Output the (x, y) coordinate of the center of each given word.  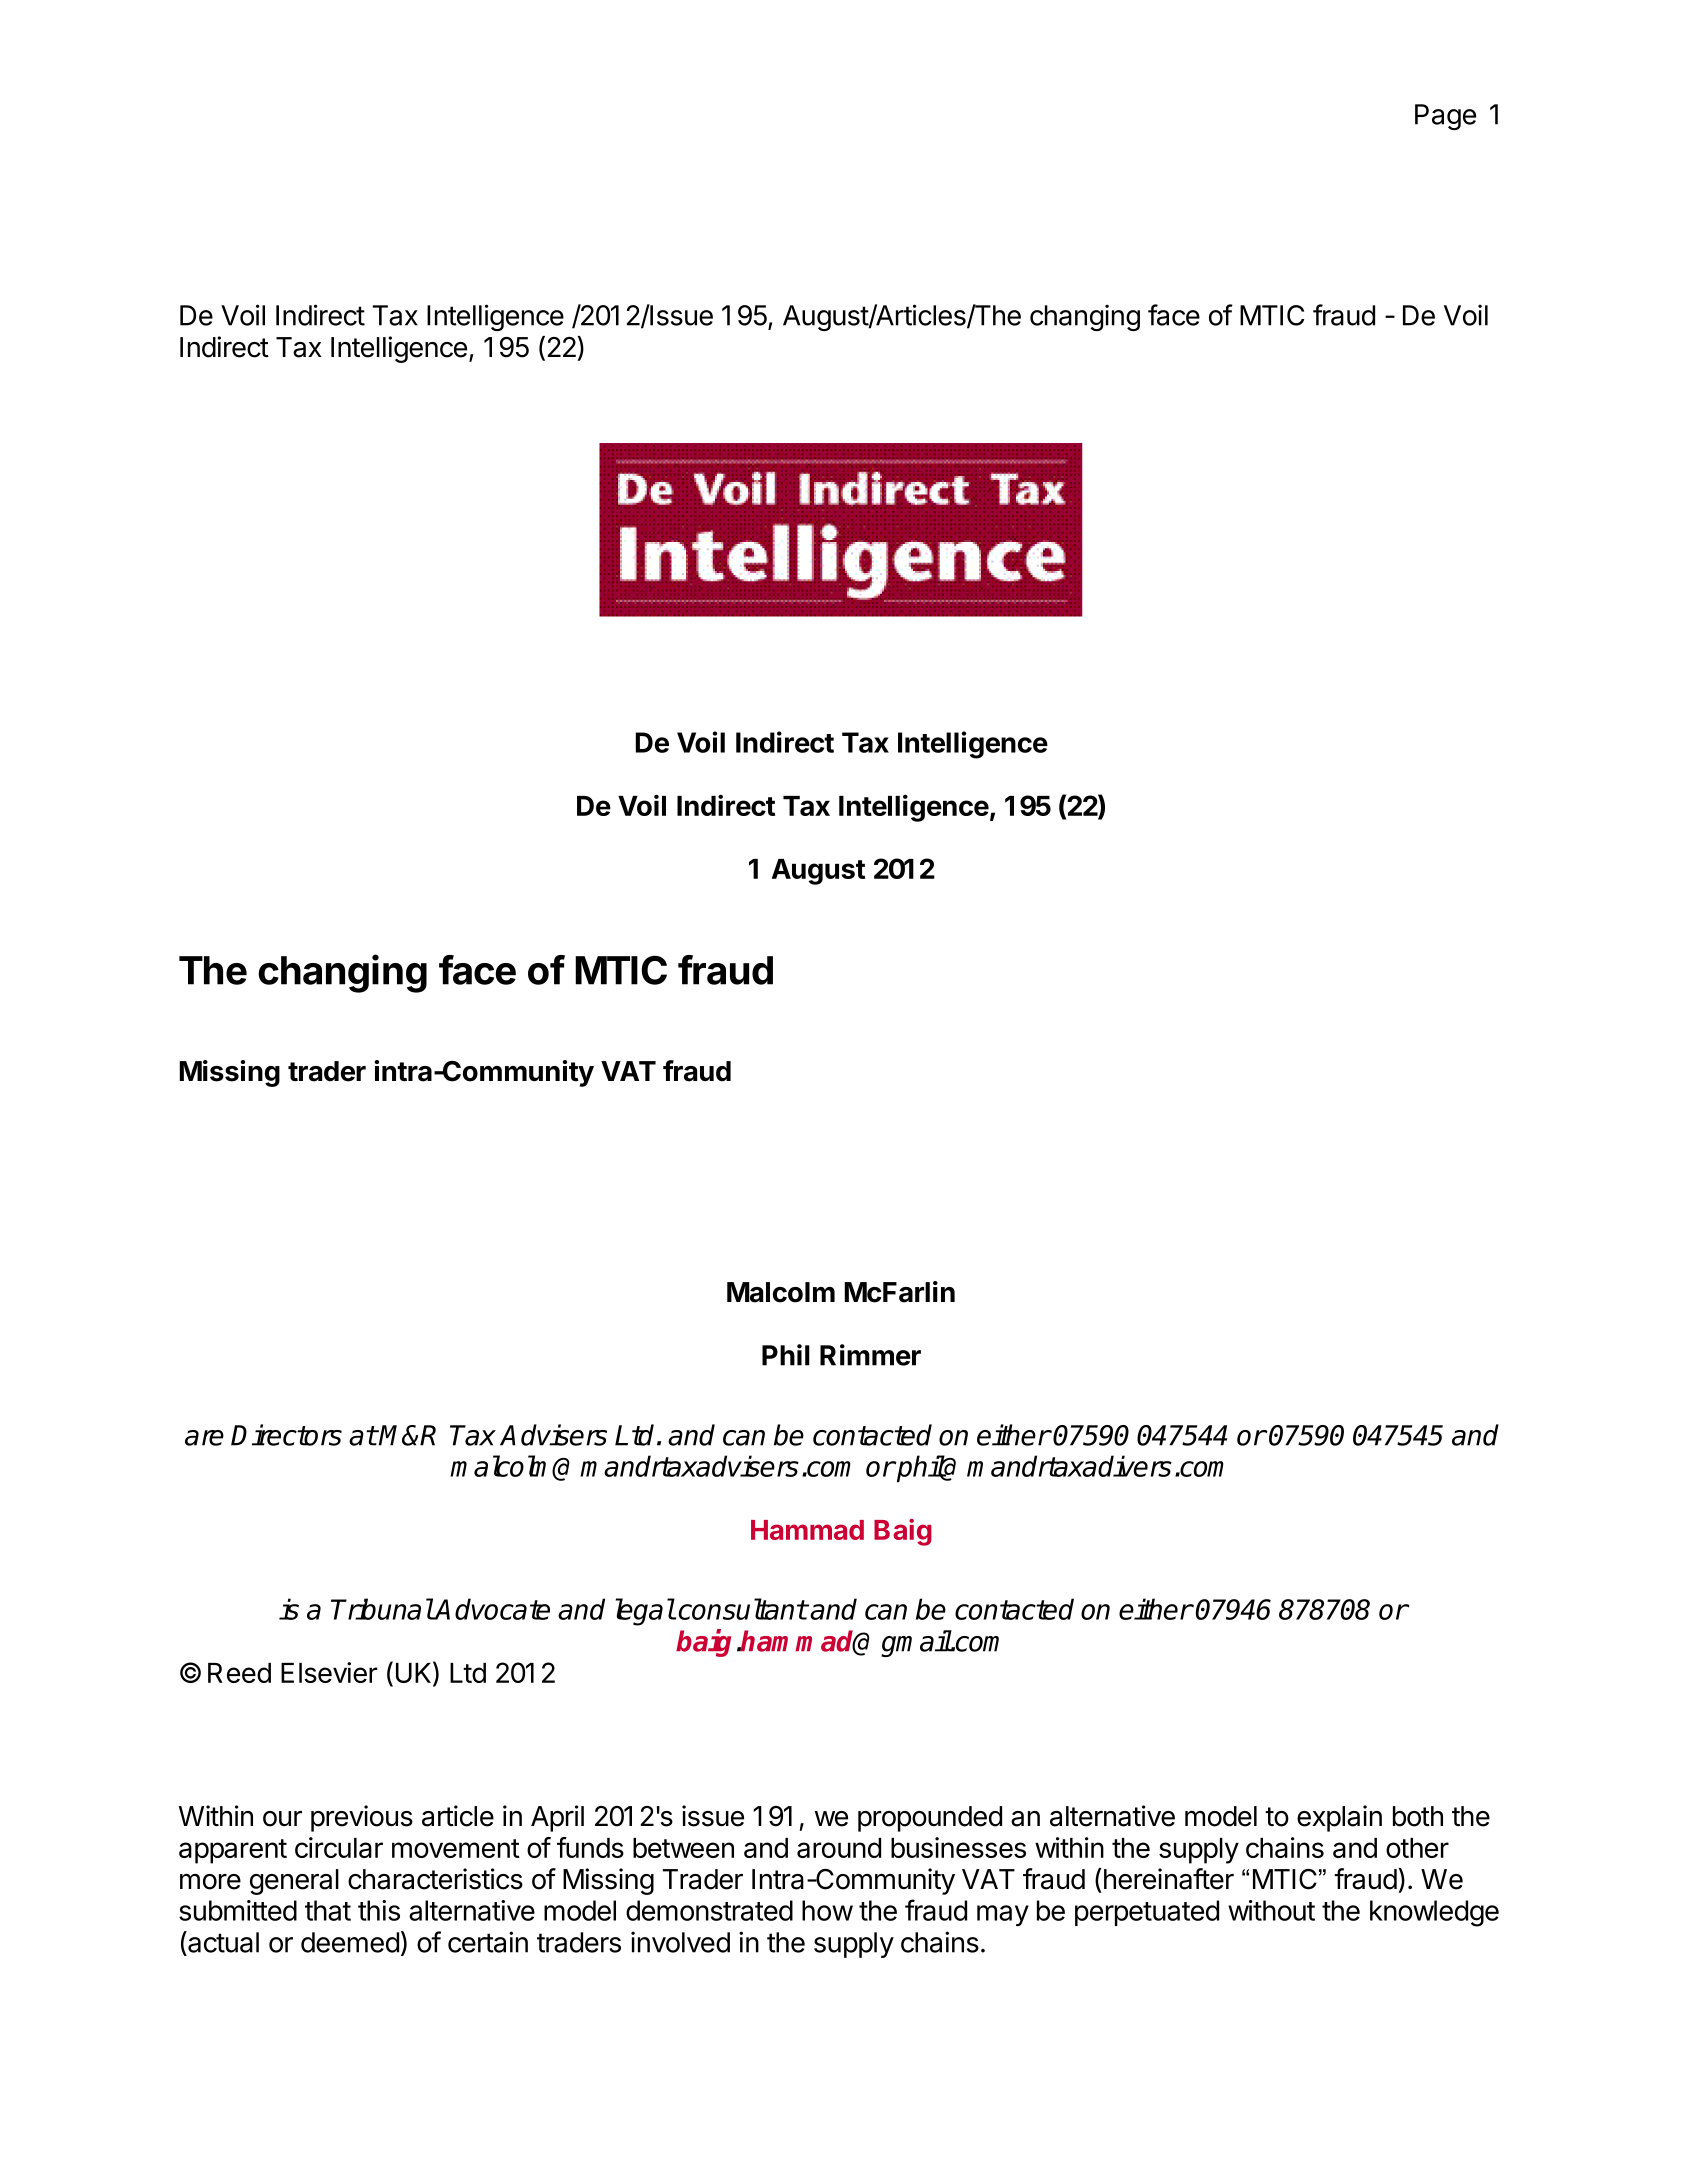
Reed (239, 1673)
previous (362, 1818)
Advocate (492, 1609)
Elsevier (329, 1672)
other (1417, 1848)
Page (1445, 117)
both (1418, 1816)
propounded (930, 1819)
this (379, 1910)
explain (1339, 1818)
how (827, 1910)
